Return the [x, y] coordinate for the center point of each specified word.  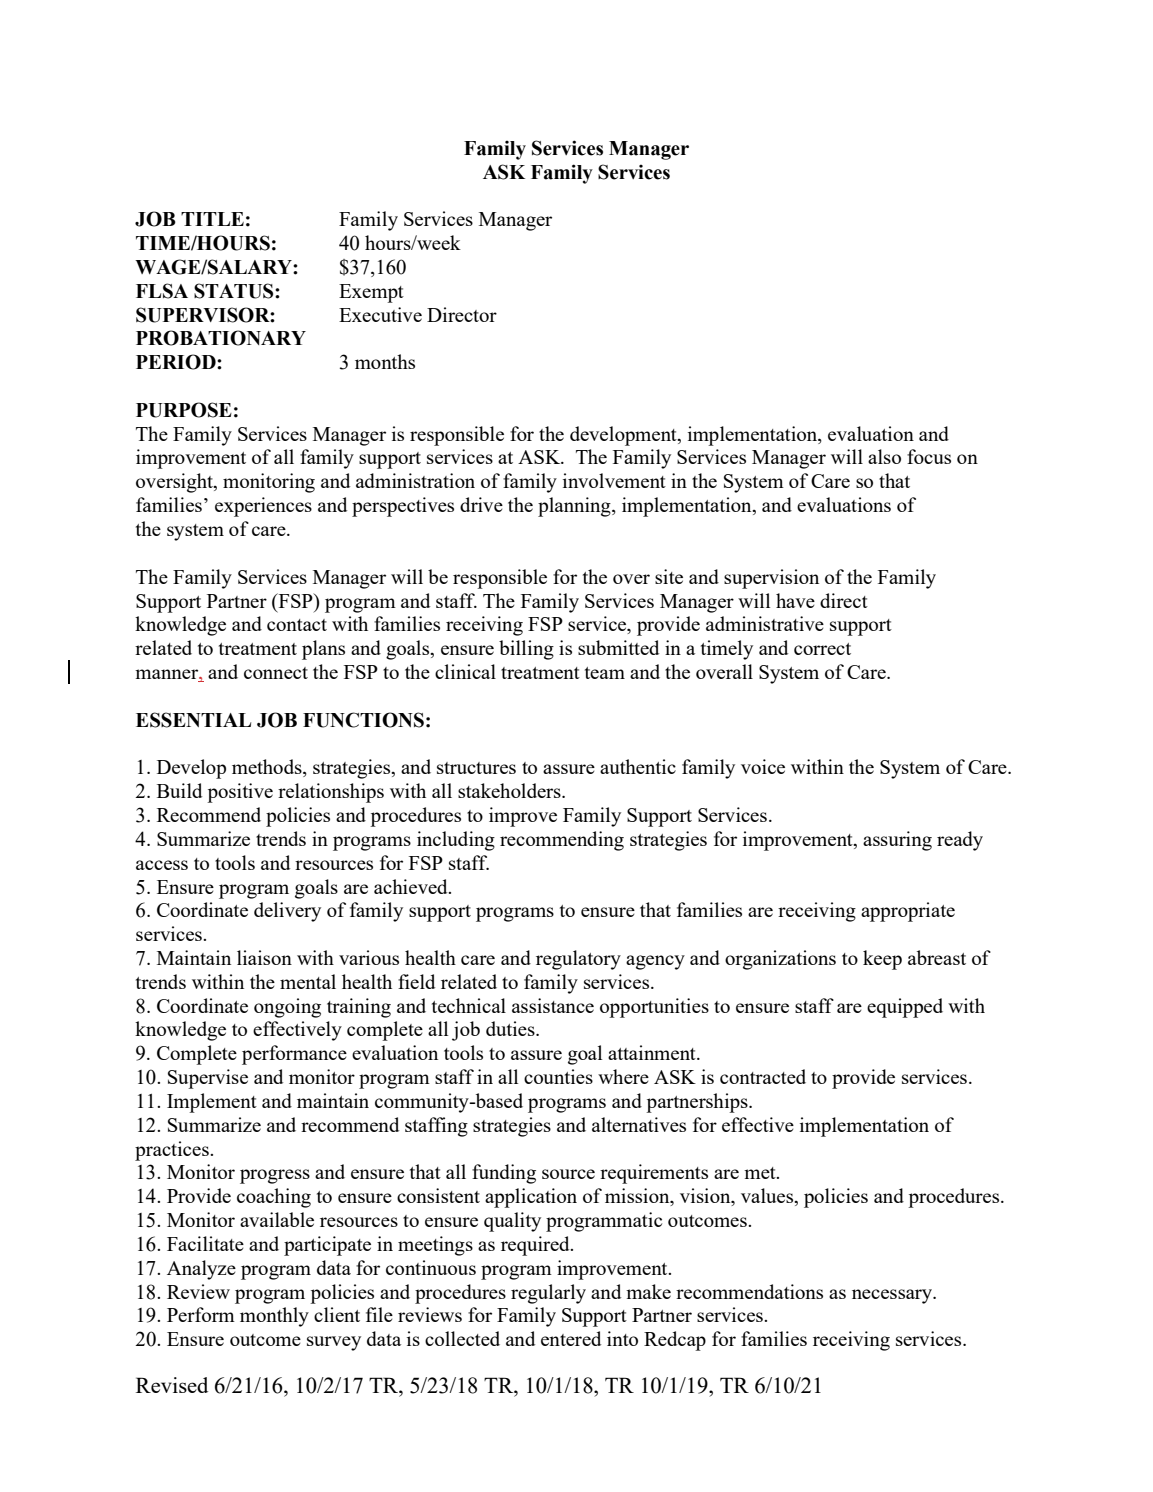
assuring [897, 841]
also [884, 456]
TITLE [212, 219]
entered [571, 1338]
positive [240, 793]
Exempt [371, 293]
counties [558, 1076]
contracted [763, 1076]
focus [929, 456]
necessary [893, 1296]
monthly [274, 1317]
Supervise [208, 1079]
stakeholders [510, 790]
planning [575, 507]
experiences [263, 507]
